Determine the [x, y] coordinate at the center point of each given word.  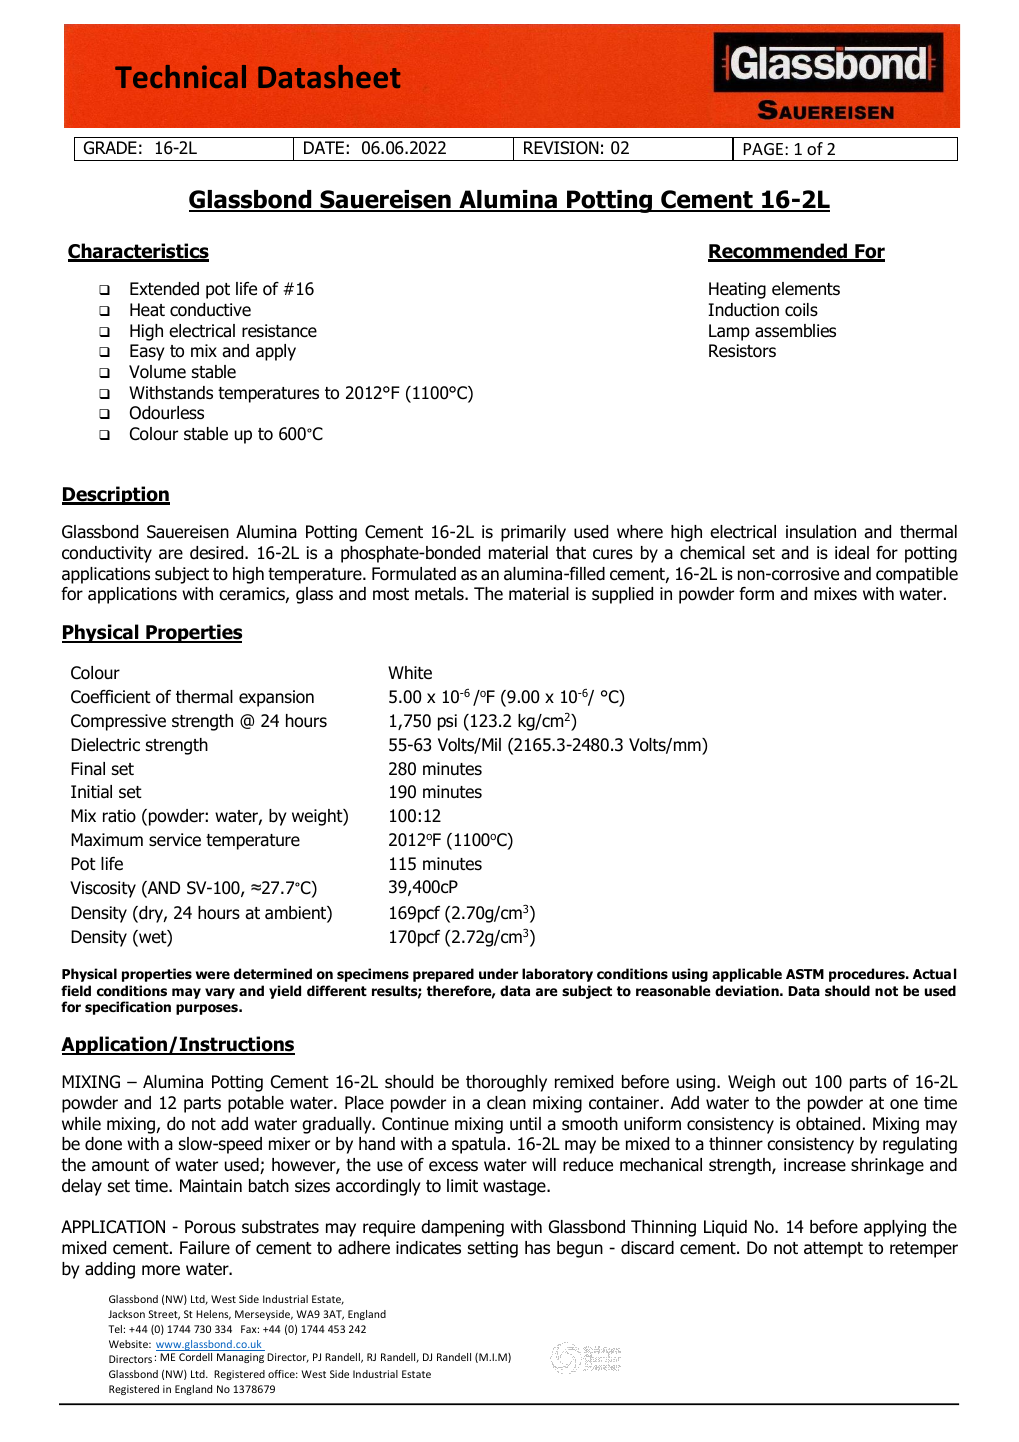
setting [493, 1249]
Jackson [126, 1314]
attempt [833, 1250]
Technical [180, 76]
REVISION [561, 148]
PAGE [763, 149]
